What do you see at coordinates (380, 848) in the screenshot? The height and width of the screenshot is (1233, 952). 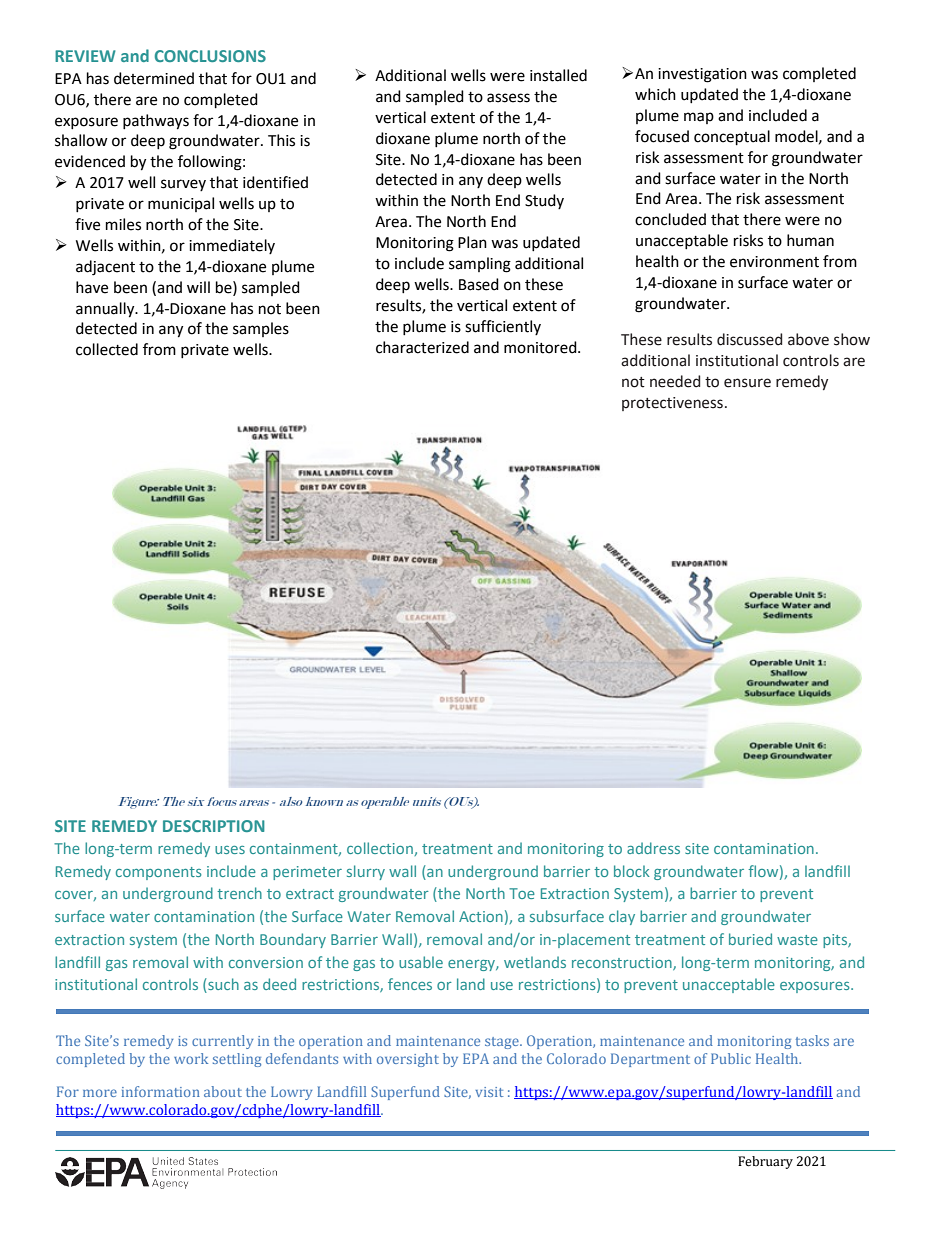 I see `collection` at bounding box center [380, 848].
